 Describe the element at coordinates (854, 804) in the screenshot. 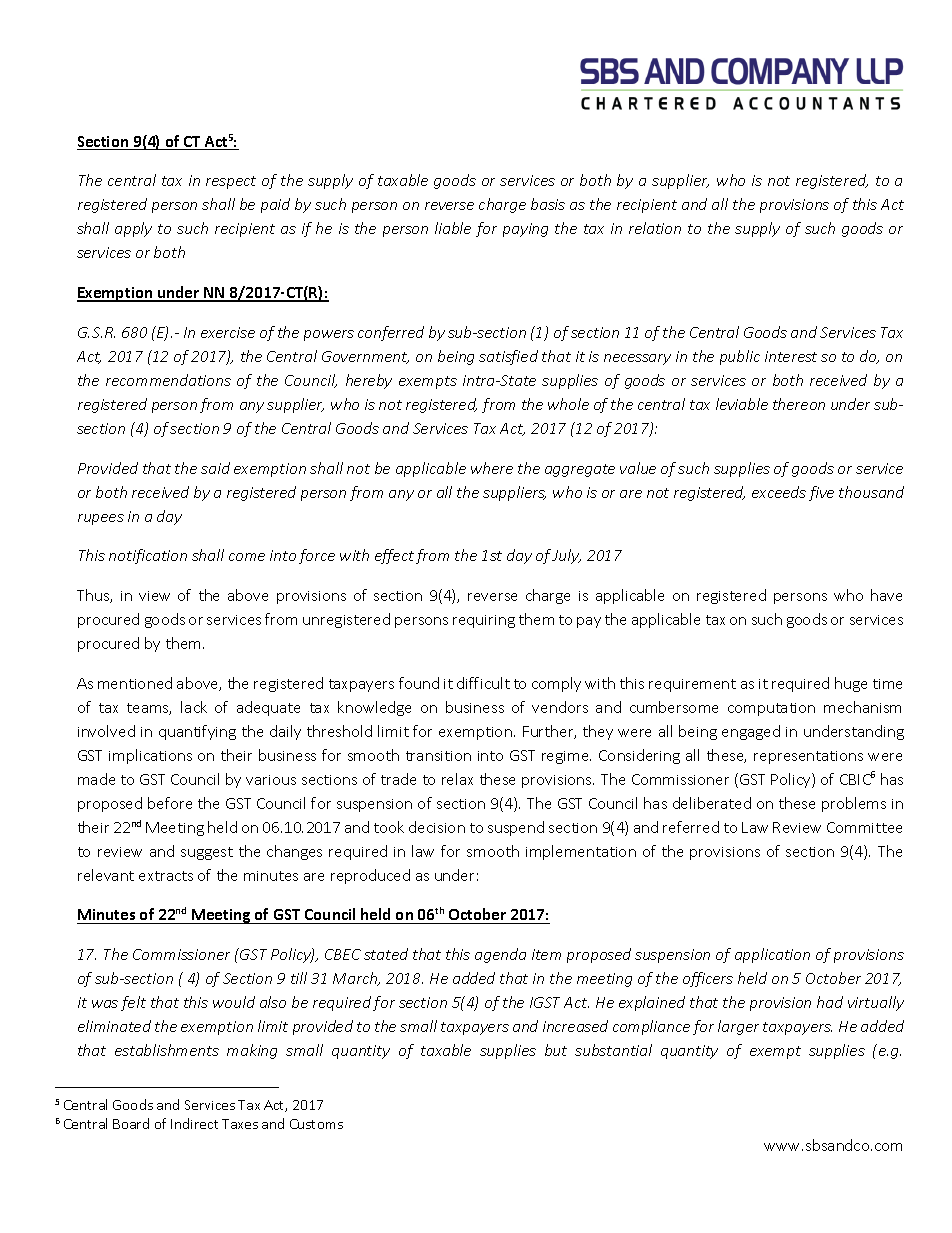

I see `problems` at that location.
